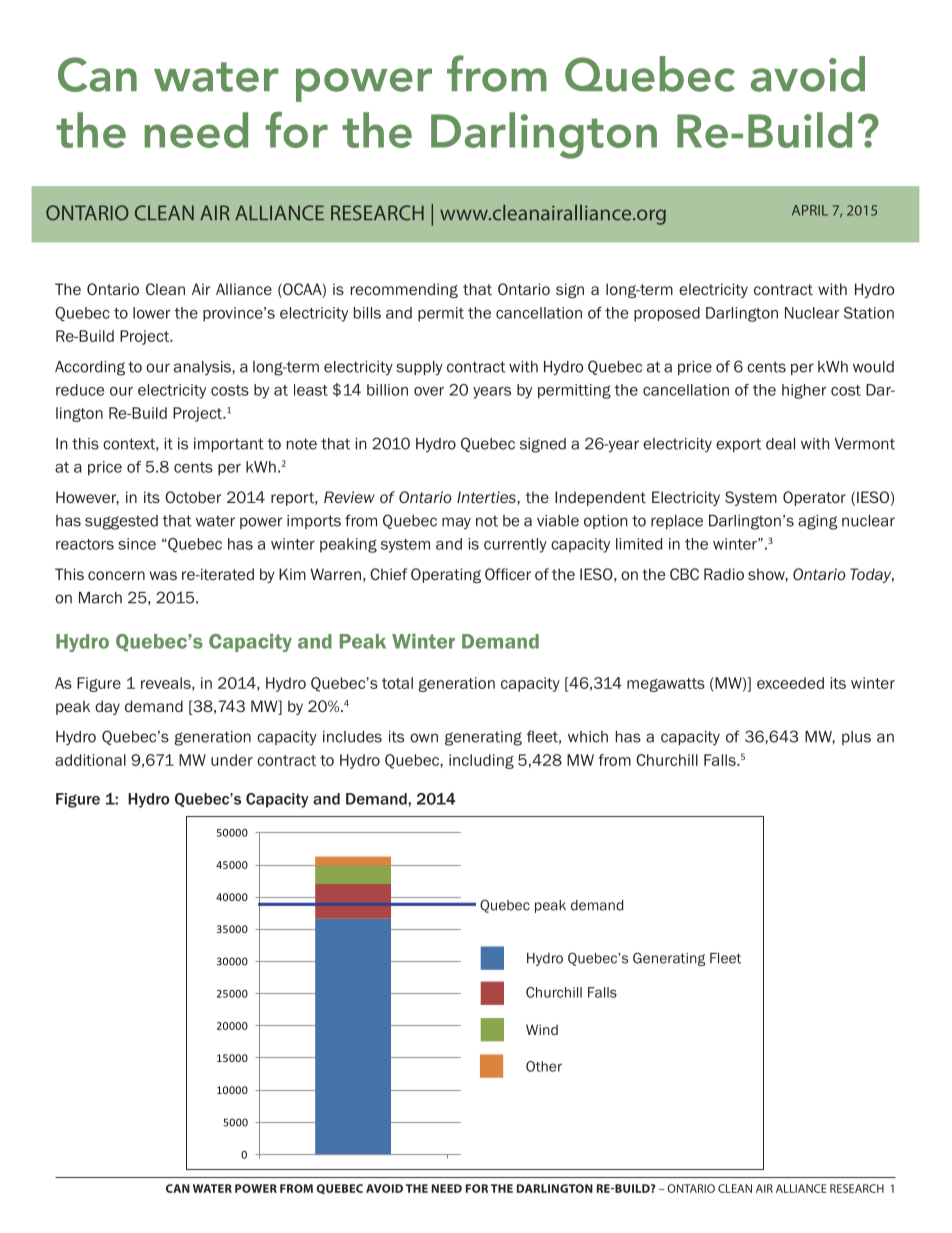  I want to click on important, so click(229, 445).
